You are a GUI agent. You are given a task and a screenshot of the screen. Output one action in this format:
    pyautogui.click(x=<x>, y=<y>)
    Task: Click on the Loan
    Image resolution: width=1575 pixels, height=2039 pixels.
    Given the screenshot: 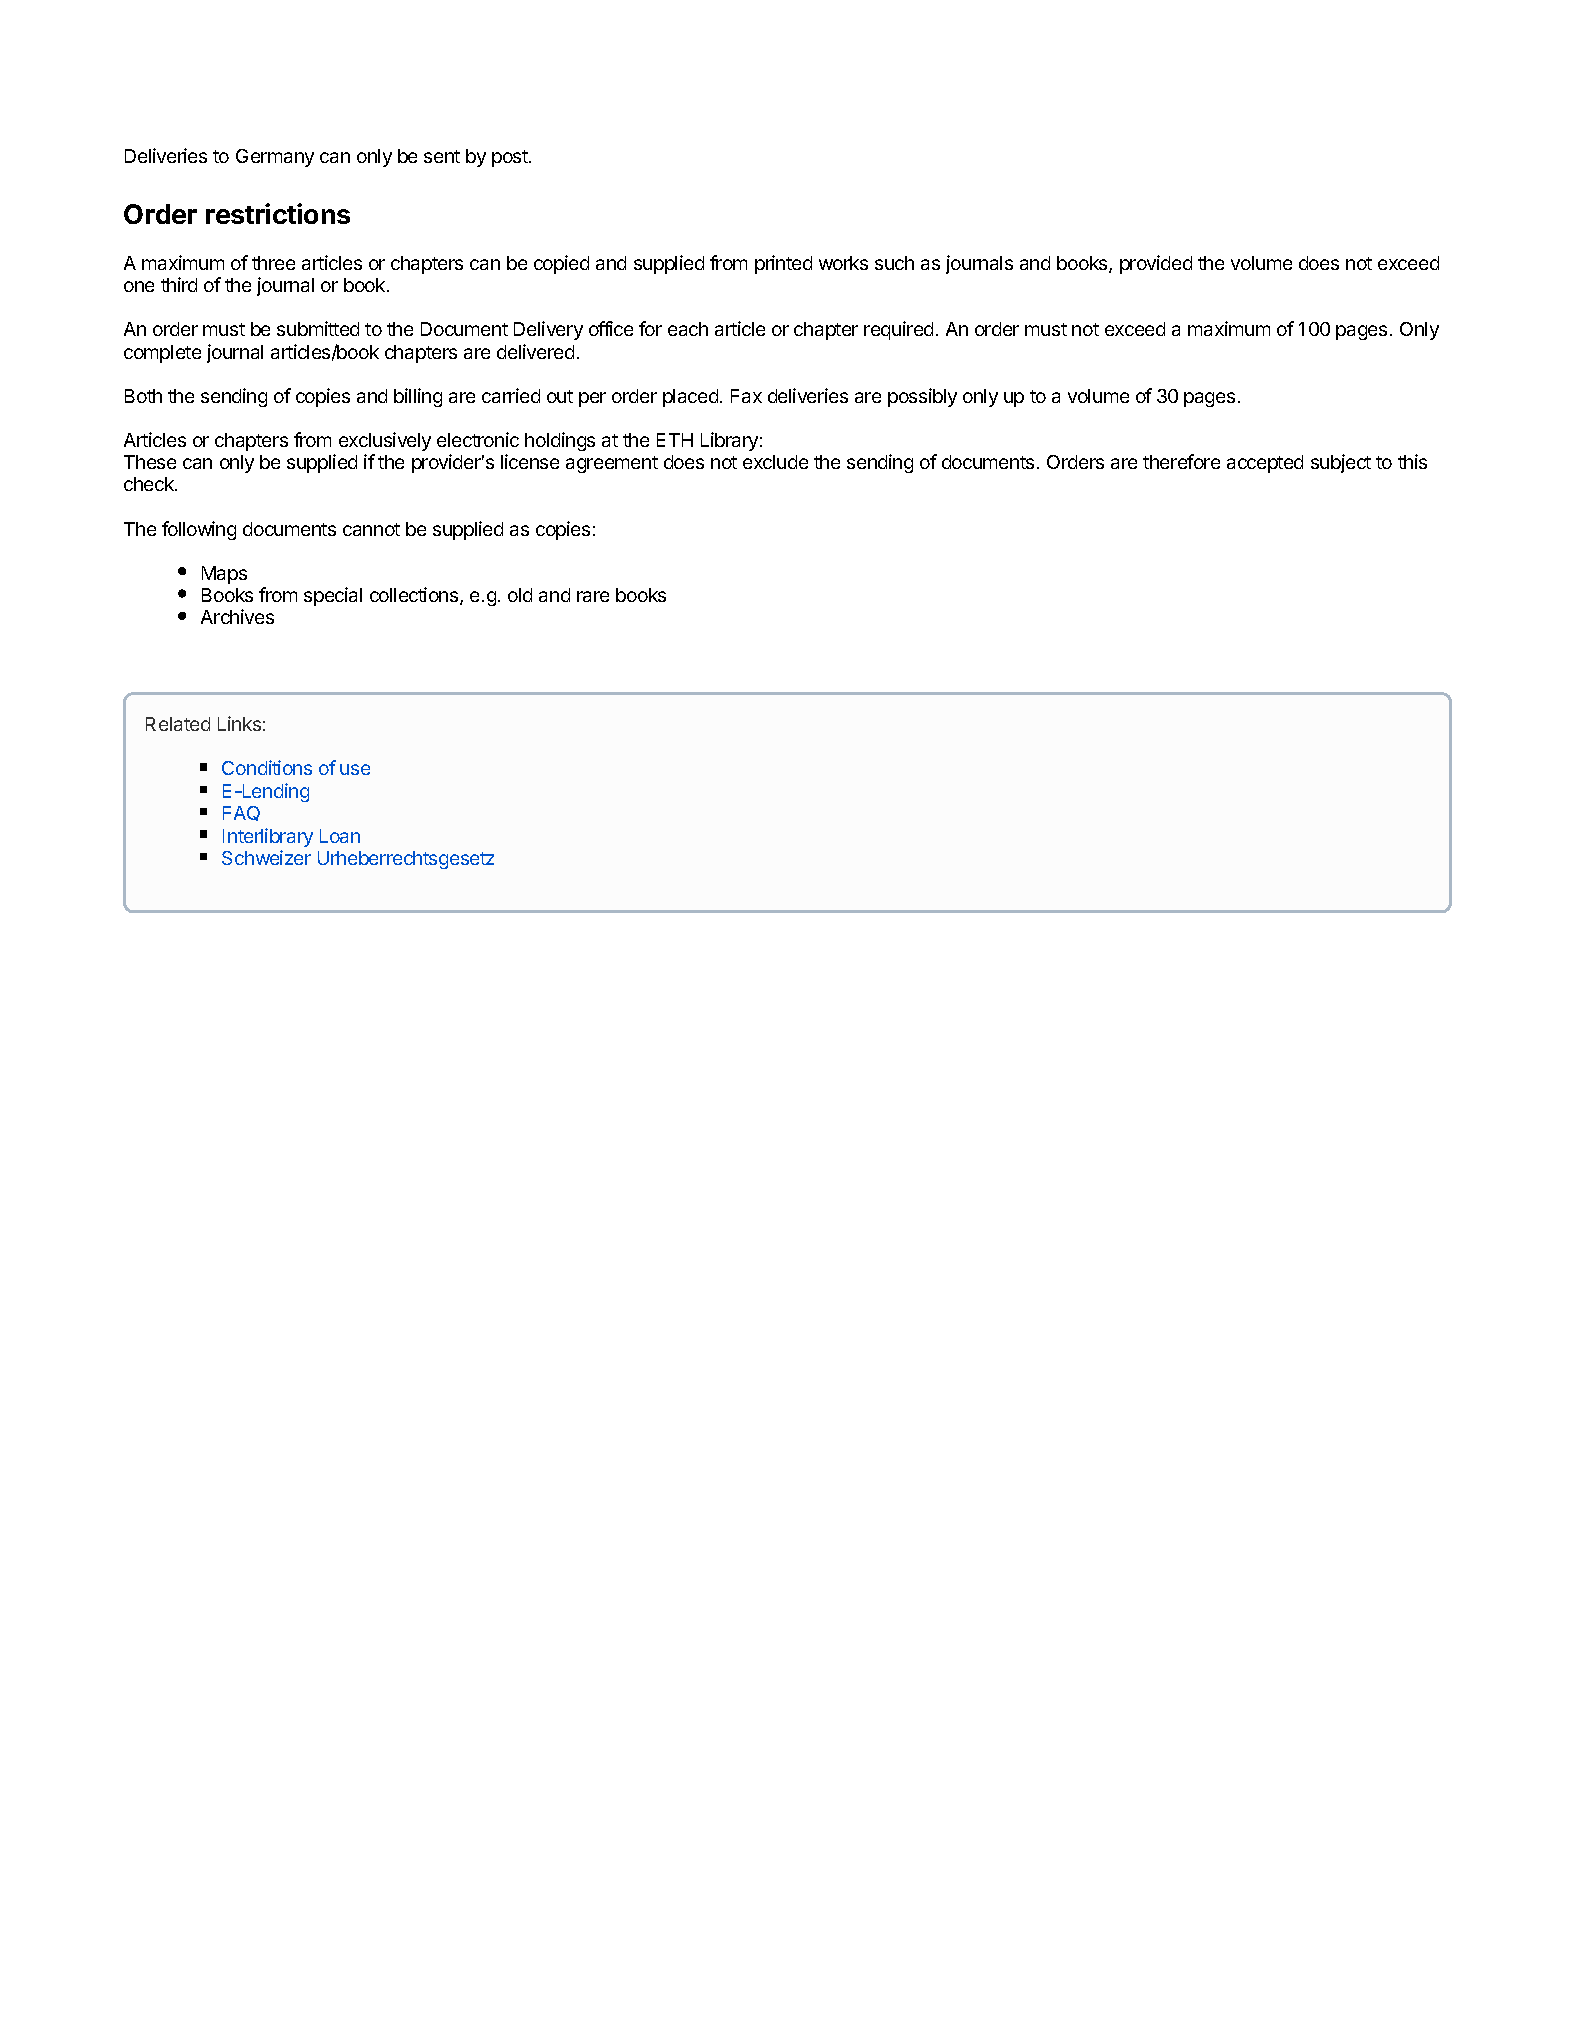 What is the action you would take?
    pyautogui.click(x=340, y=836)
